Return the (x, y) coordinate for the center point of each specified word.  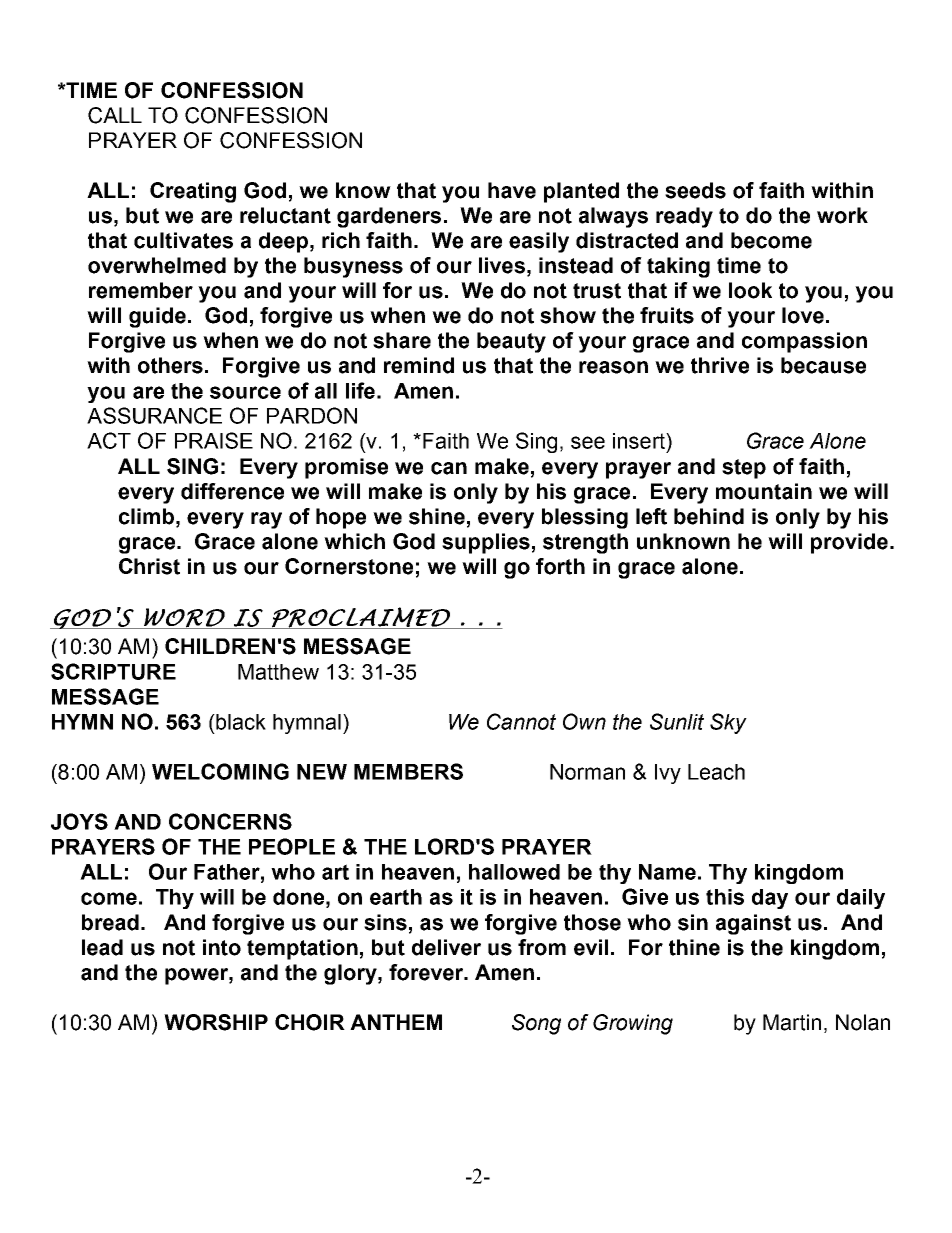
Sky (728, 723)
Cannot (521, 721)
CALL (115, 115)
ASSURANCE (154, 415)
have (512, 190)
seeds (695, 190)
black (240, 722)
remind (419, 365)
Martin (792, 1022)
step (744, 469)
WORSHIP (216, 1022)
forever (427, 972)
